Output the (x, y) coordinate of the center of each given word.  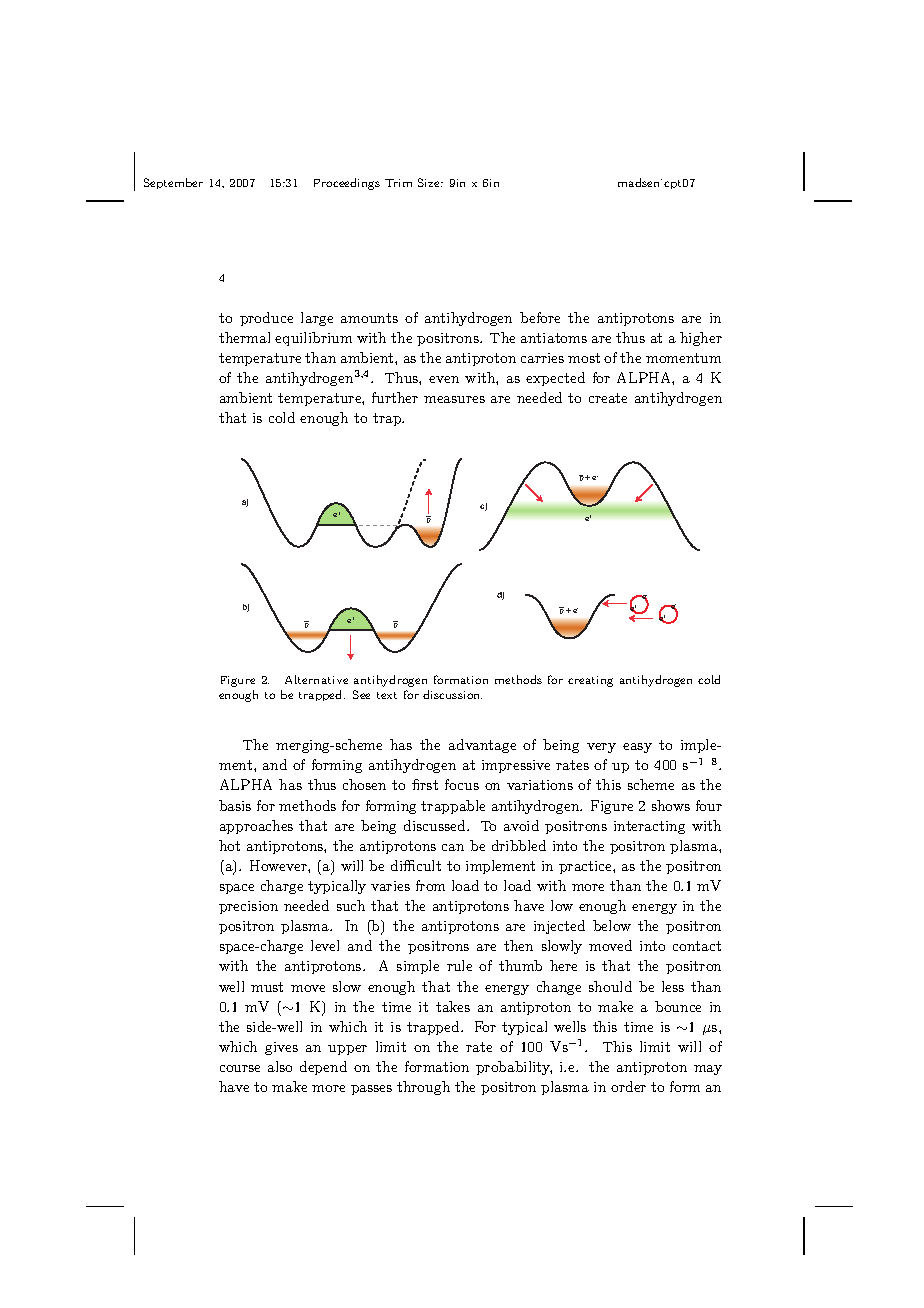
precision (248, 907)
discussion (452, 694)
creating (590, 681)
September (173, 183)
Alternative (316, 679)
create (608, 398)
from (430, 885)
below (612, 925)
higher (701, 339)
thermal (244, 337)
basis (235, 805)
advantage (482, 746)
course (240, 1068)
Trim (398, 183)
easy (637, 748)
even (444, 379)
